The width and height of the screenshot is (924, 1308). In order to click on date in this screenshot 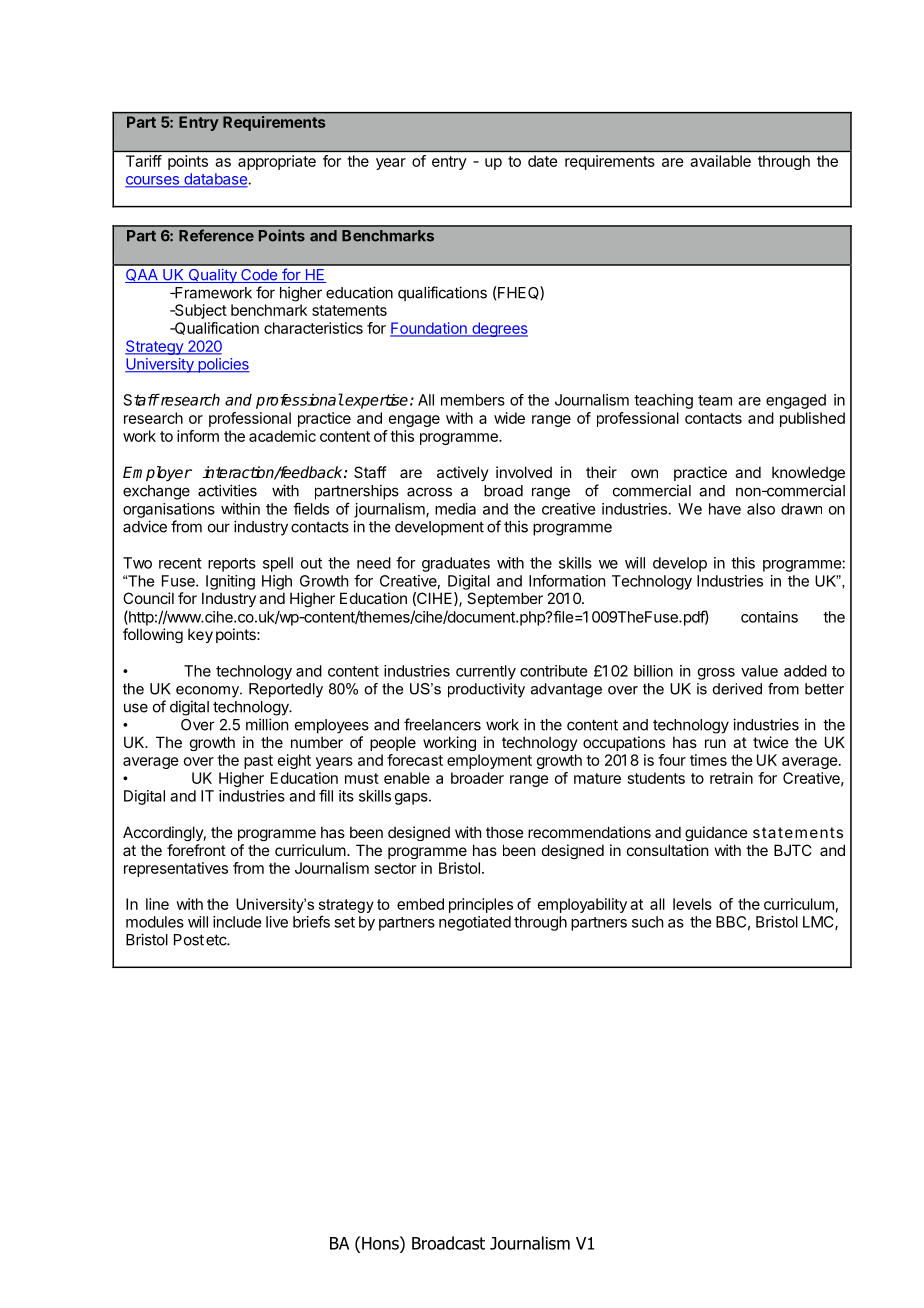, I will do `click(542, 161)`.
